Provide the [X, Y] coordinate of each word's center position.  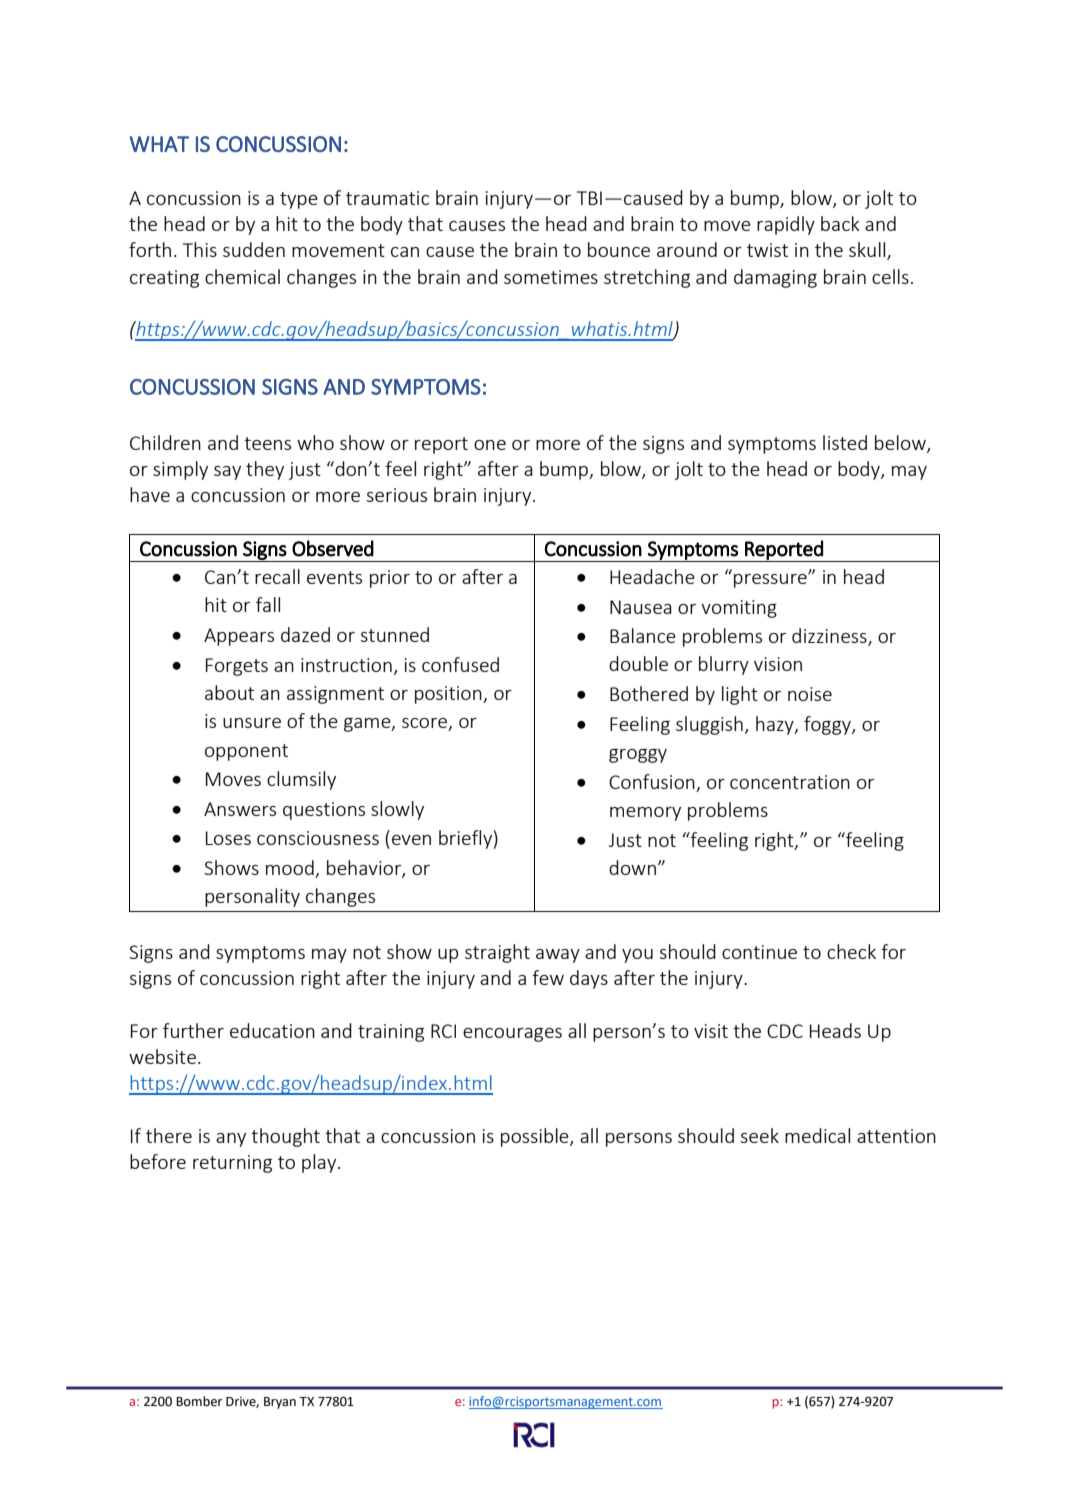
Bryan [280, 1403]
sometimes [551, 277]
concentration [790, 782]
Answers [240, 809]
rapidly [786, 225]
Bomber [199, 1401]
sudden [254, 249]
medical [817, 1135]
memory [645, 814]
